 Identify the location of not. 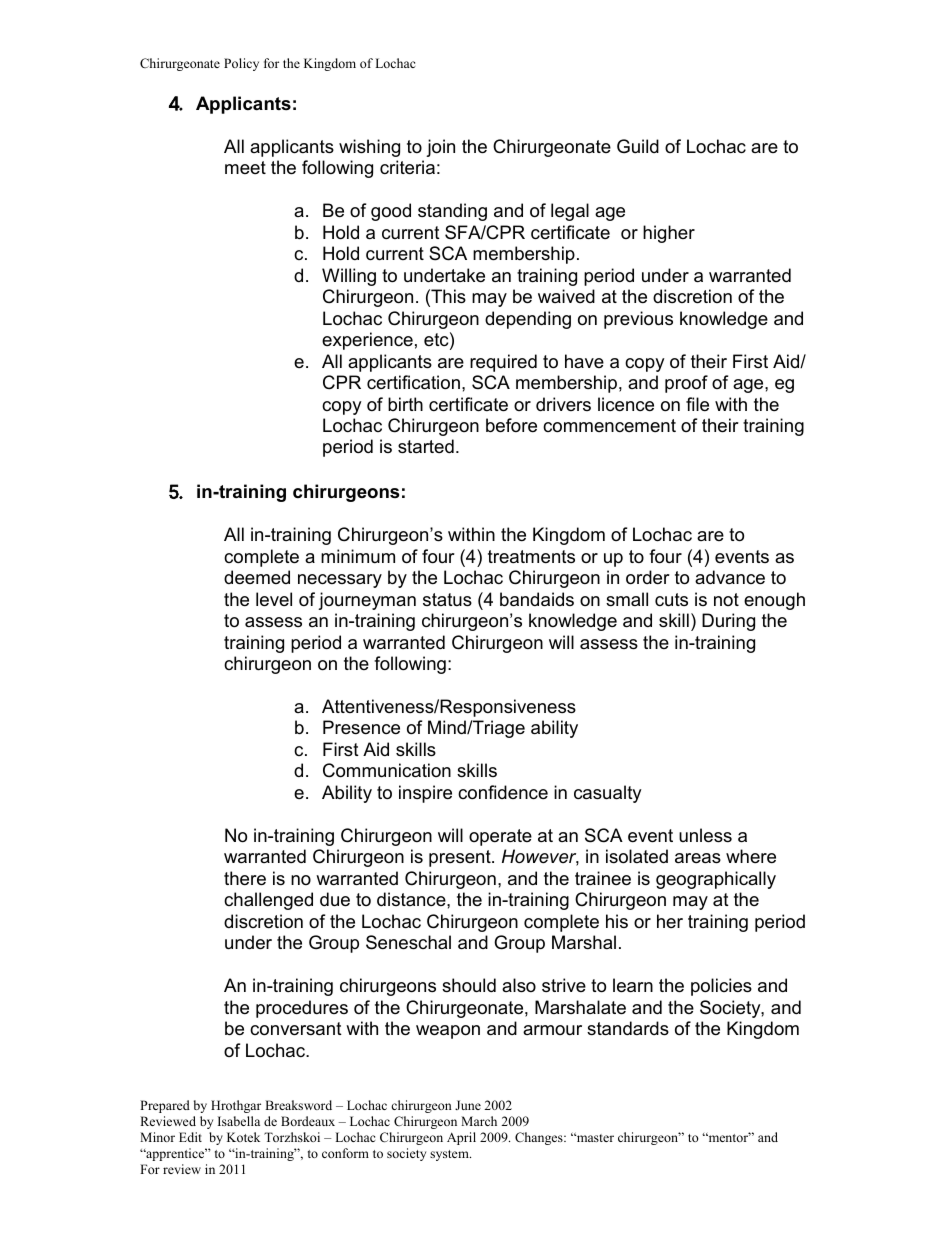
(726, 599).
